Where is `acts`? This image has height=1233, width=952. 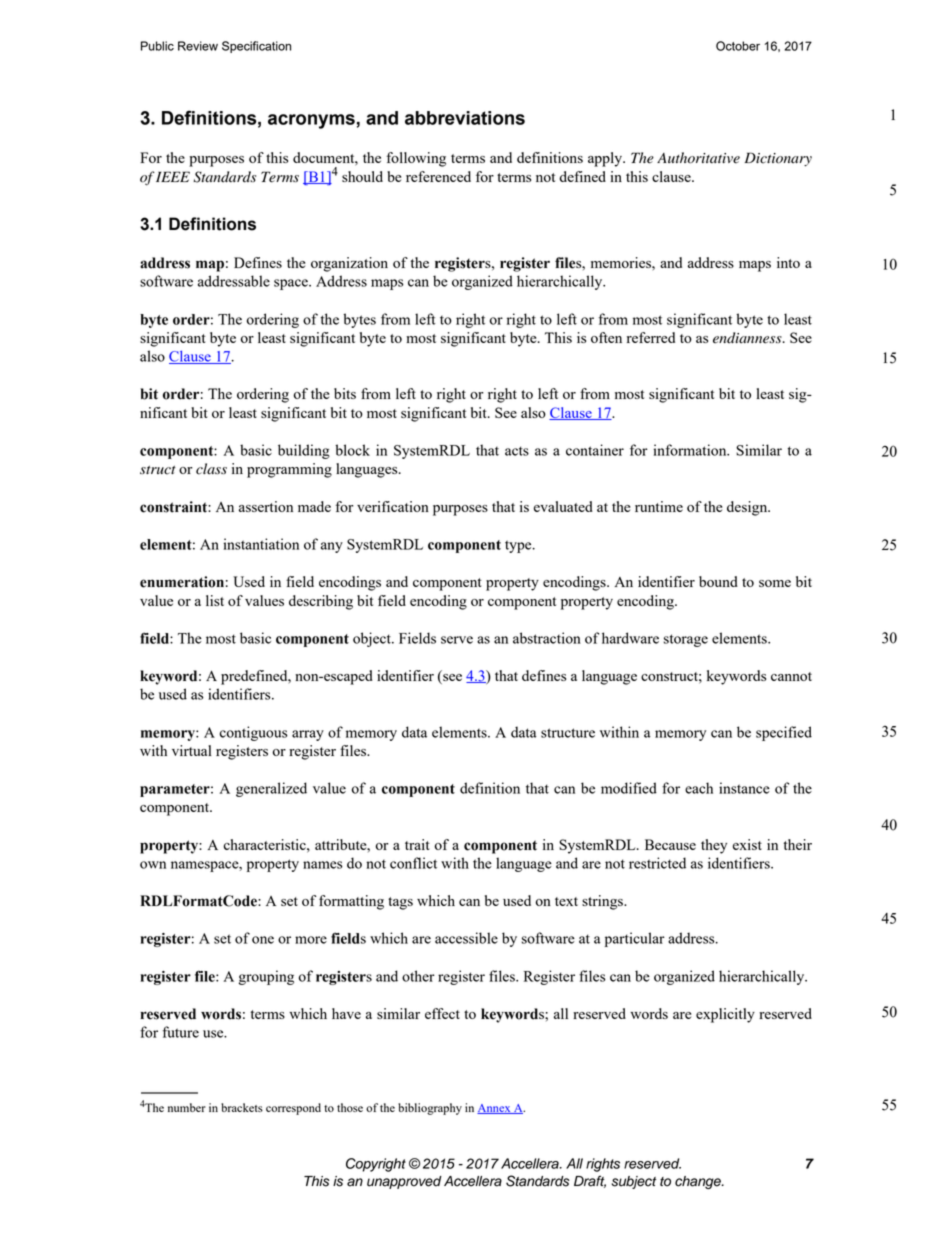 acts is located at coordinates (517, 451).
